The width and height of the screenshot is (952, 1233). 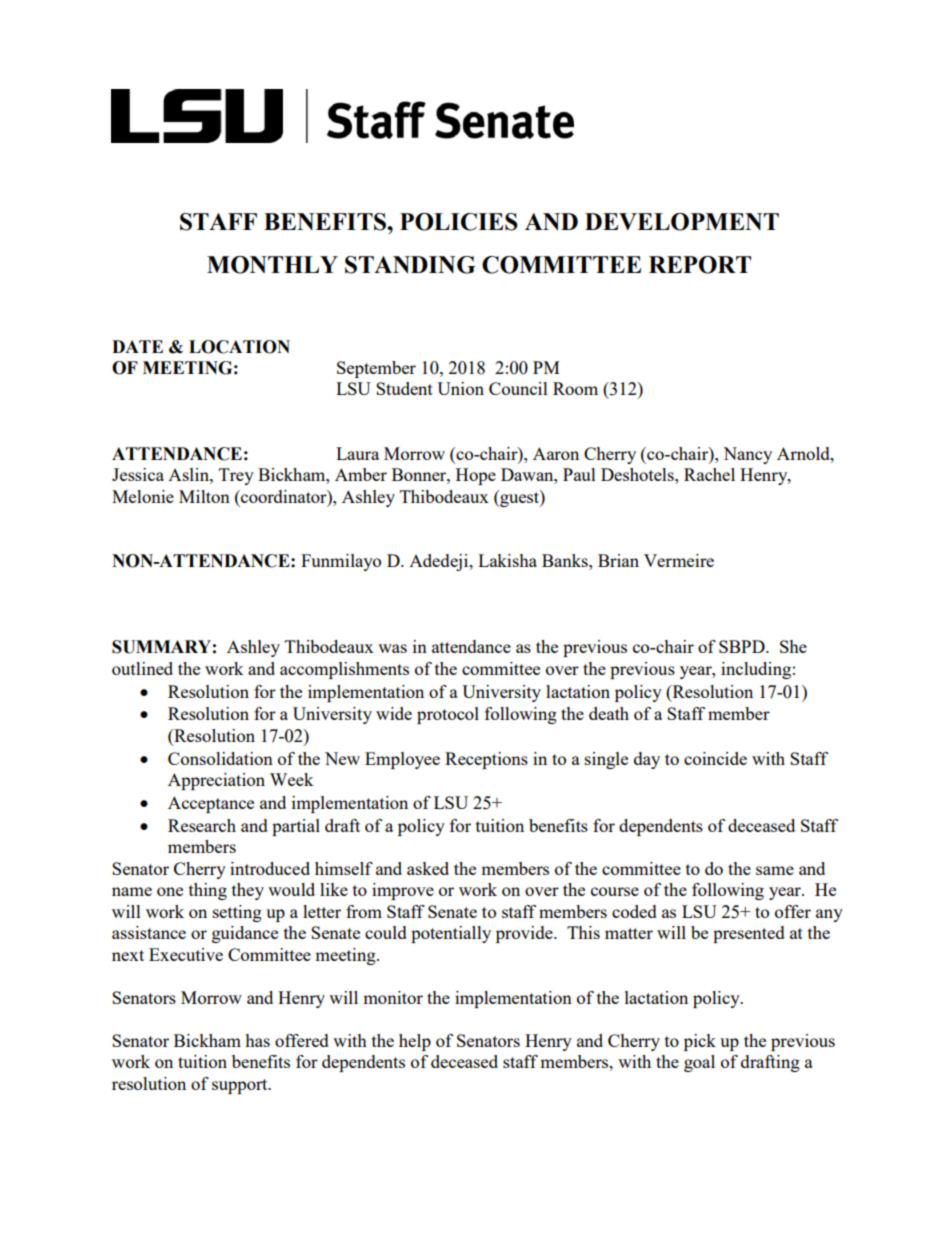 I want to click on outlined, so click(x=142, y=668).
